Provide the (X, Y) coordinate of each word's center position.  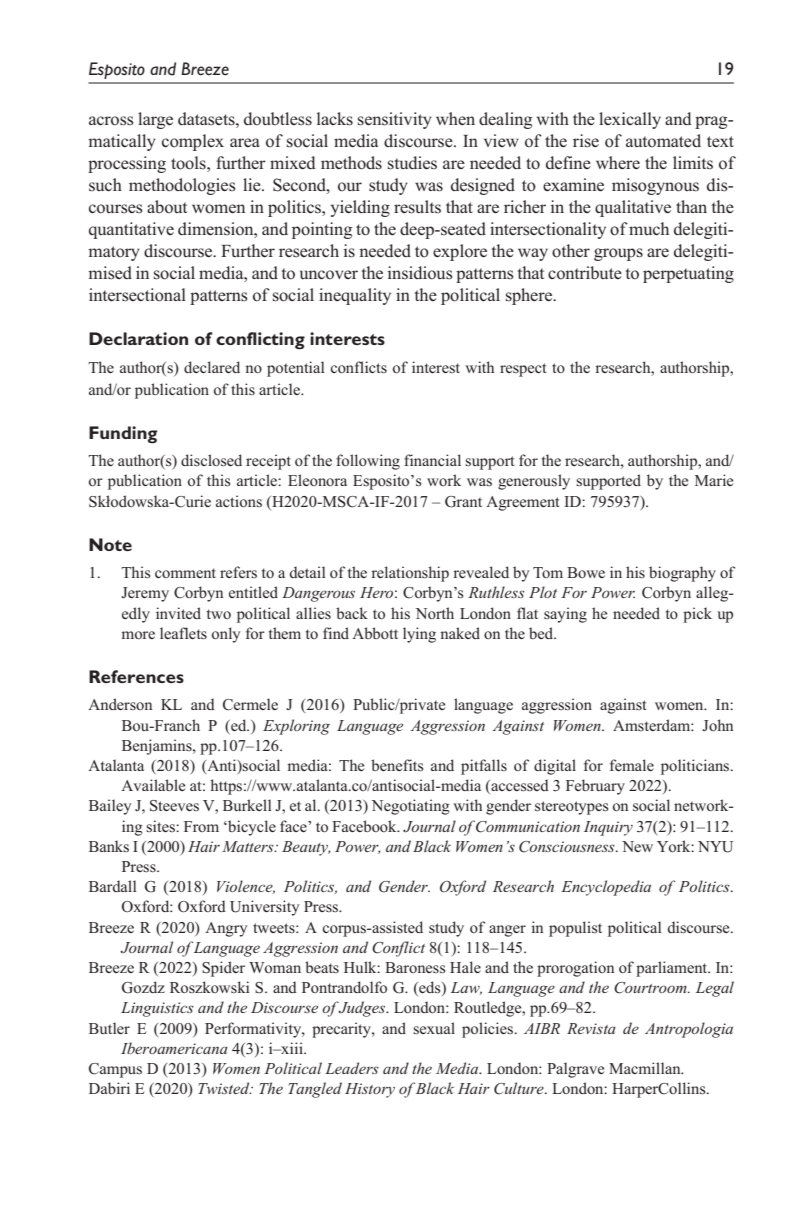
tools (189, 163)
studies (412, 163)
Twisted (225, 1088)
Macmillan (646, 1068)
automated (663, 141)
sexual (434, 1028)
